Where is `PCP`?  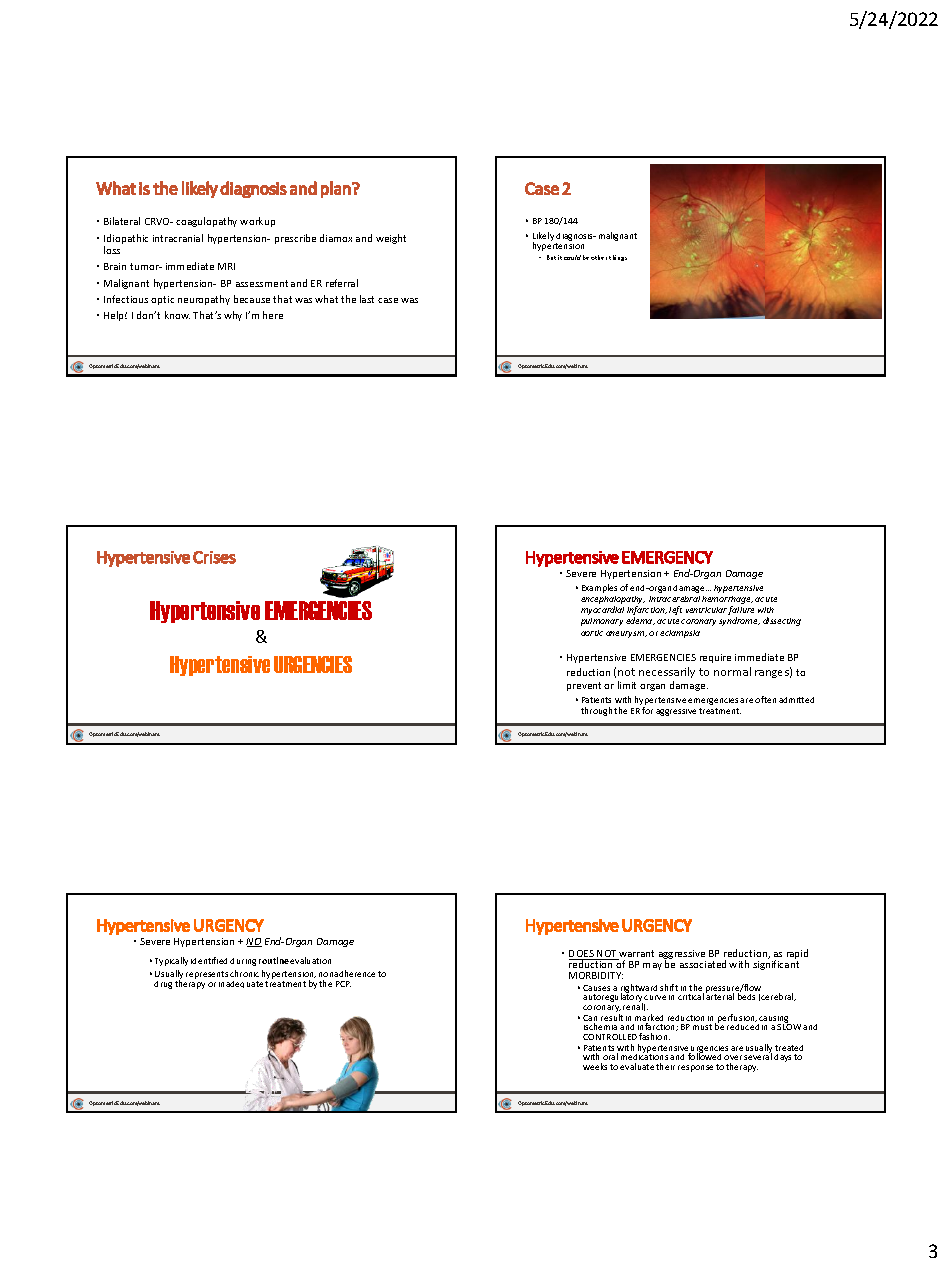
PCP is located at coordinates (343, 984).
